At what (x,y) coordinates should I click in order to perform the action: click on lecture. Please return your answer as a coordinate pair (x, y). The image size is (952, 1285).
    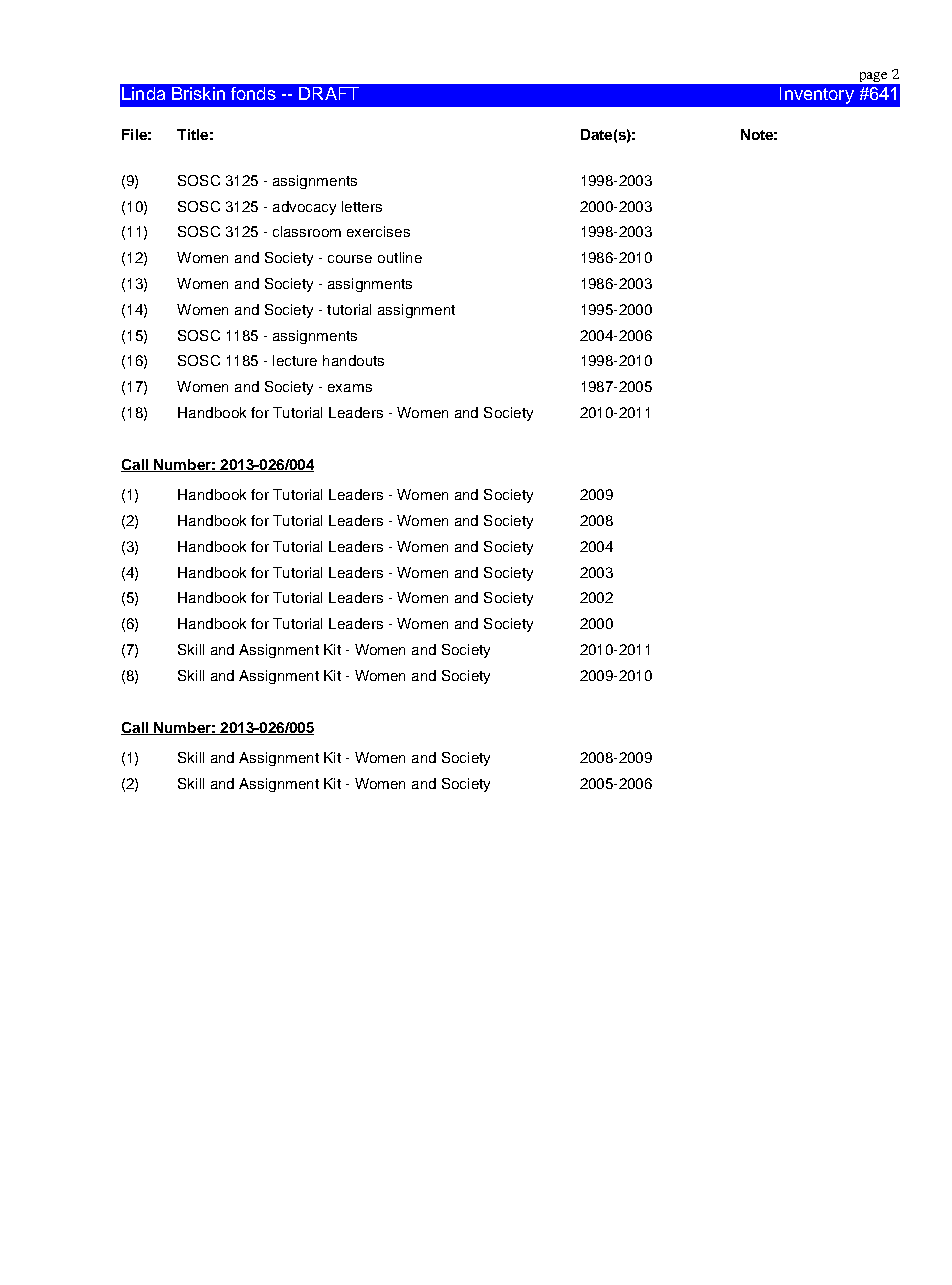
    Looking at the image, I should click on (295, 360).
